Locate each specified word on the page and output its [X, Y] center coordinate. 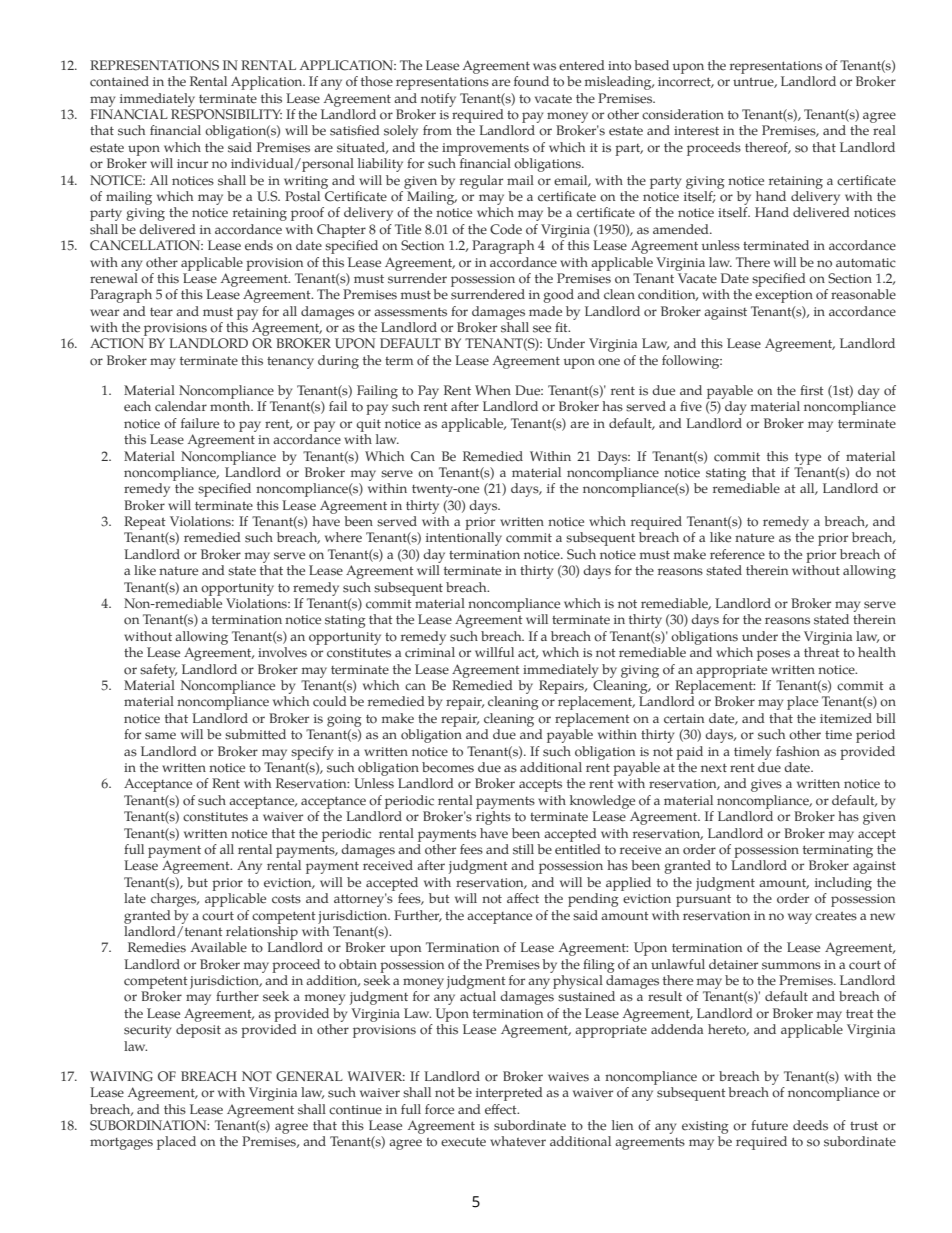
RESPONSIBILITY [226, 114]
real [884, 130]
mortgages [121, 1144]
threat [822, 652]
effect [502, 1109]
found [531, 81]
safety [158, 671]
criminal [430, 652]
